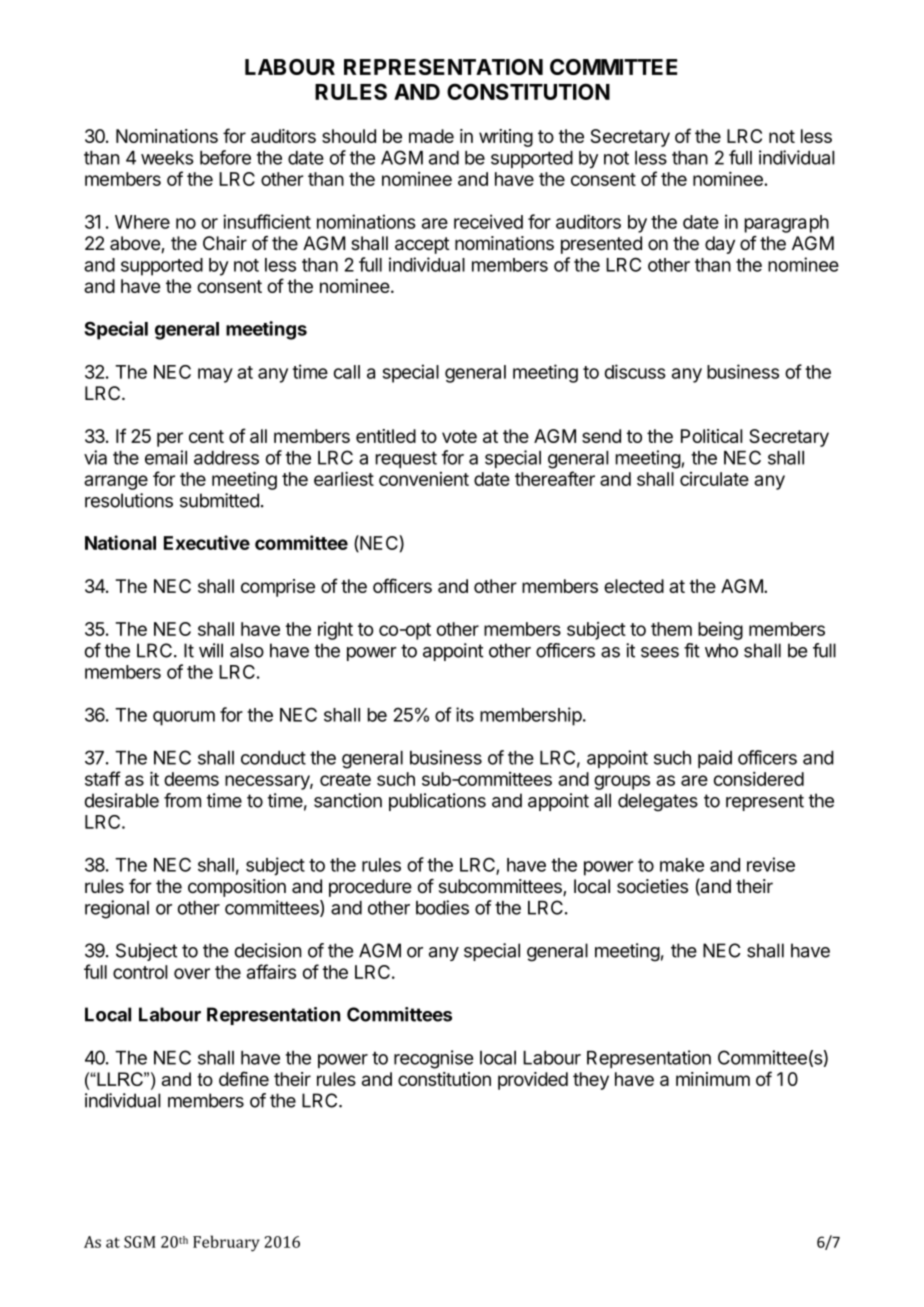 The width and height of the screenshot is (924, 1307). What do you see at coordinates (720, 245) in the screenshot?
I see `day` at bounding box center [720, 245].
